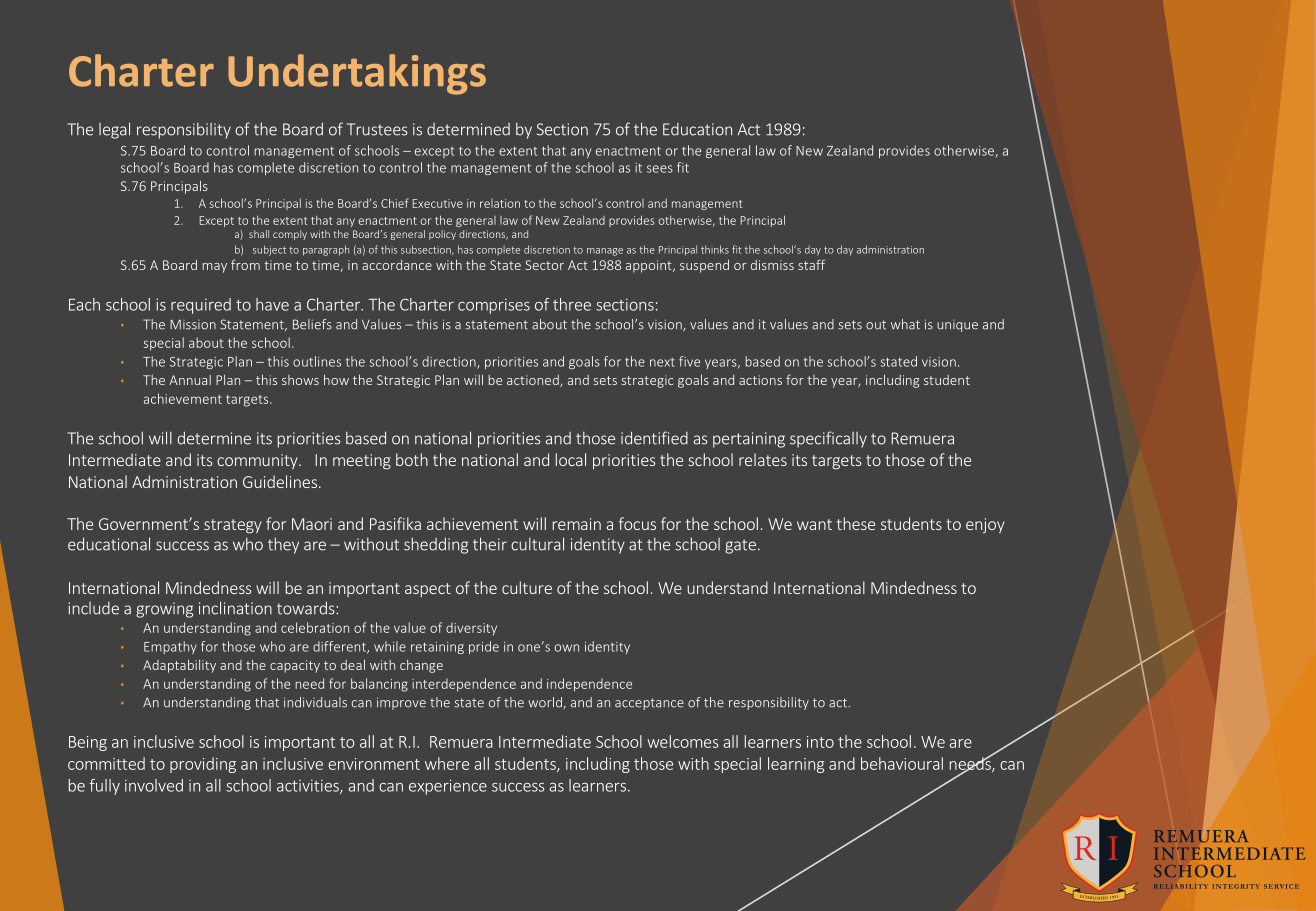 Image resolution: width=1316 pixels, height=911 pixels. What do you see at coordinates (660, 169) in the image?
I see `sees` at bounding box center [660, 169].
